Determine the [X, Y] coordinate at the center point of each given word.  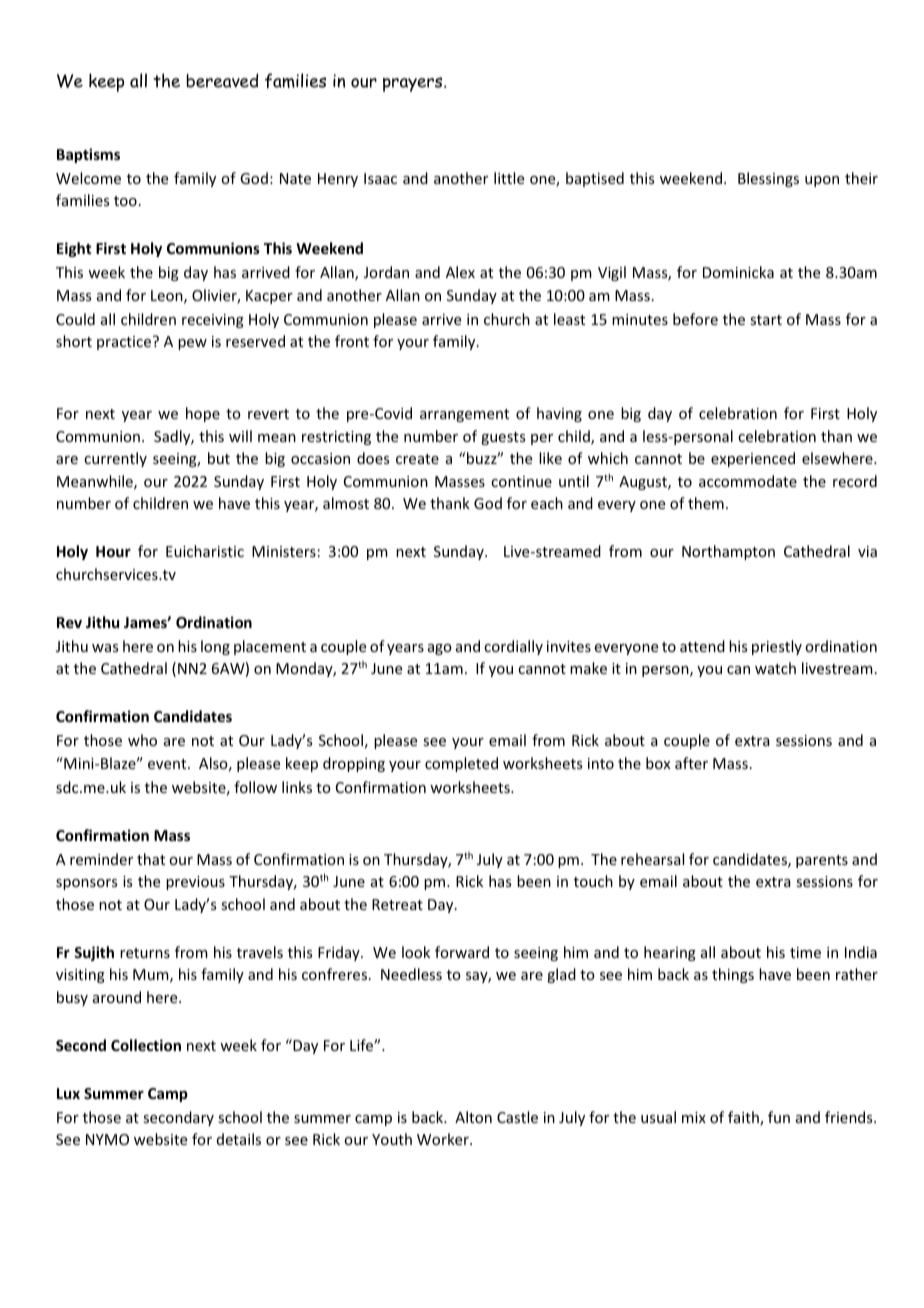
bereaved [222, 80]
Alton [473, 1117]
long [215, 647]
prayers [414, 84]
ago [440, 649]
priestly [777, 647]
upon [822, 181]
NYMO [107, 1139]
